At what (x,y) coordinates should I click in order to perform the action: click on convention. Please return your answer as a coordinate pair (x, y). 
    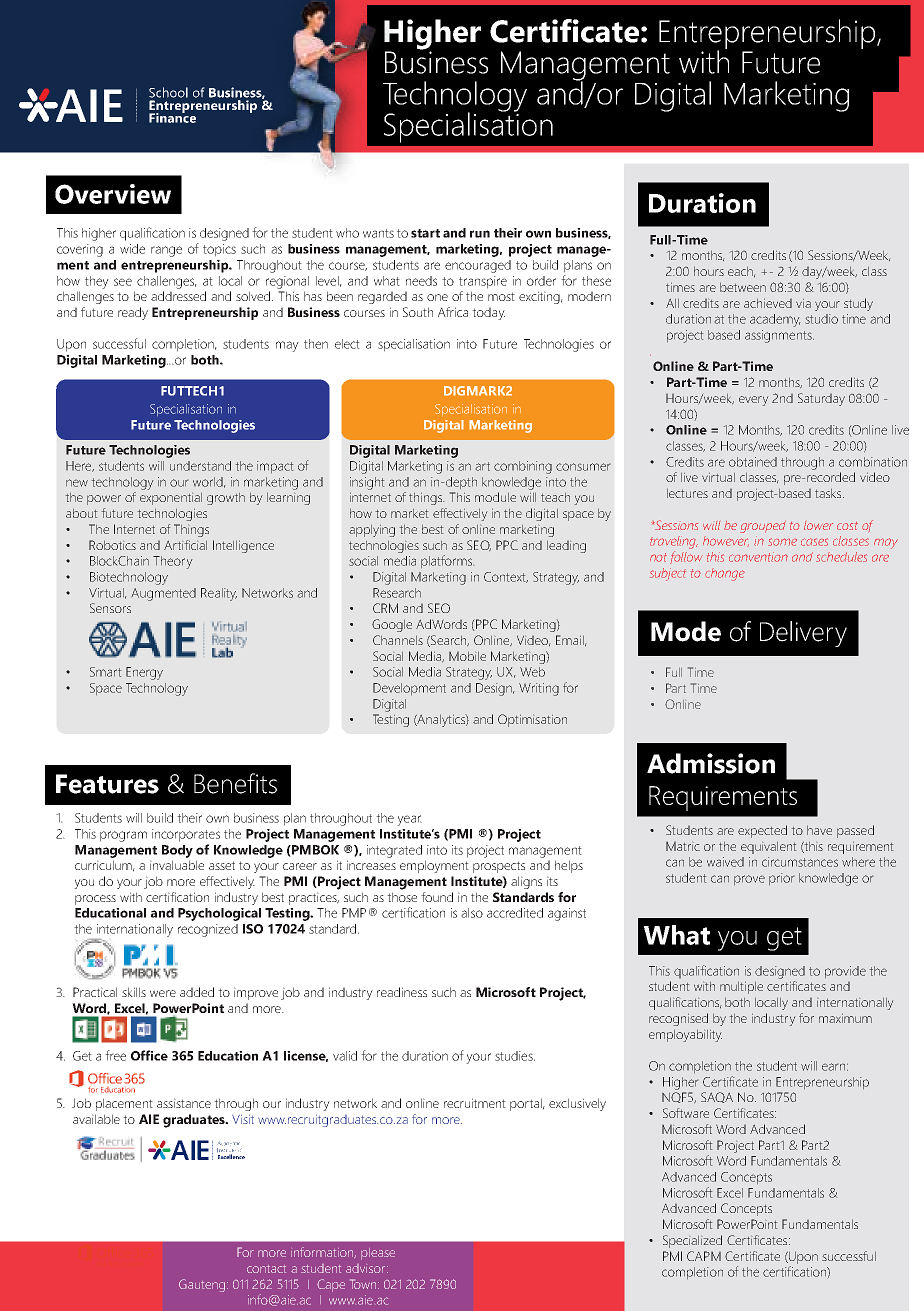
    Looking at the image, I should click on (758, 557).
